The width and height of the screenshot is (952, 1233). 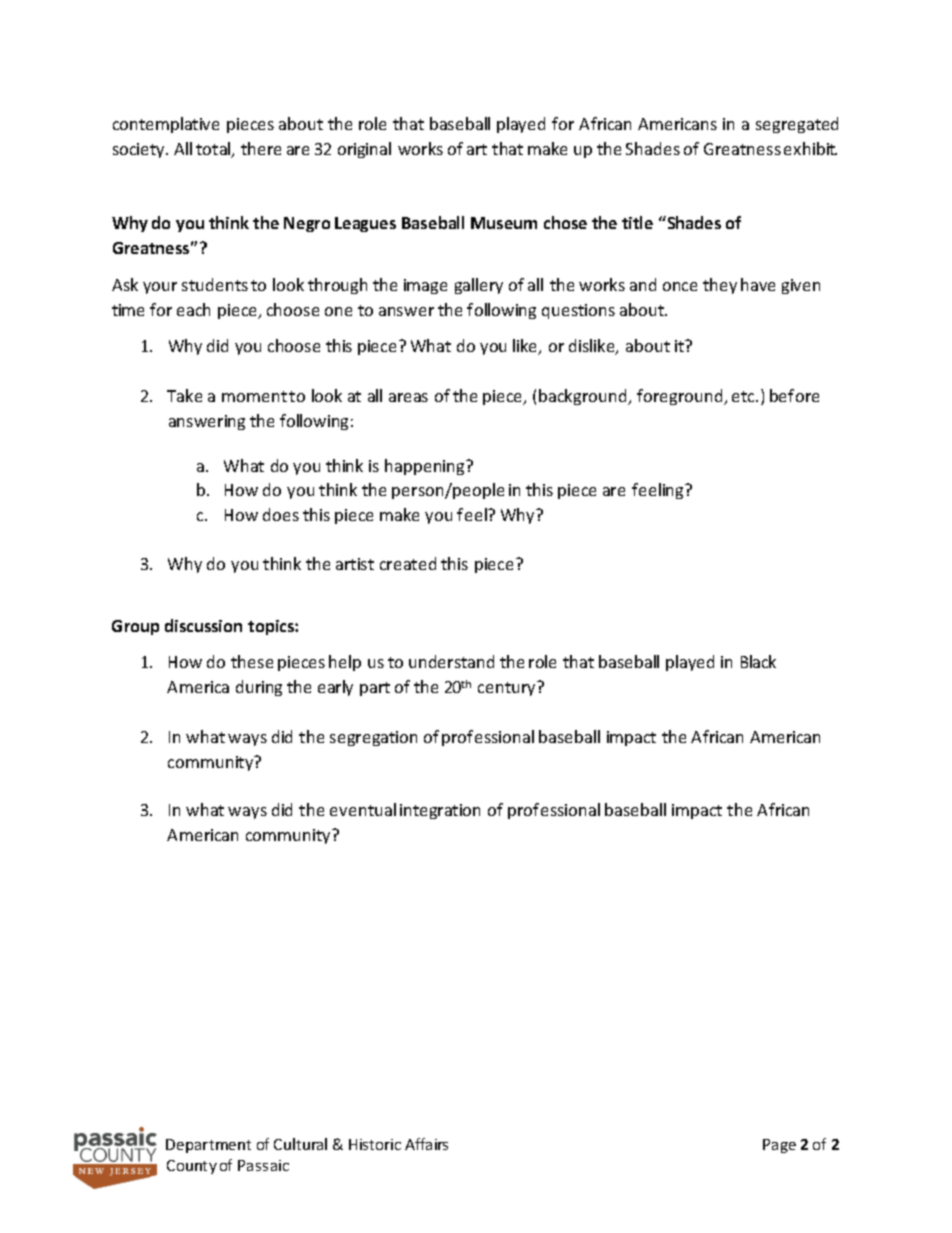 I want to click on Page, so click(x=779, y=1146).
